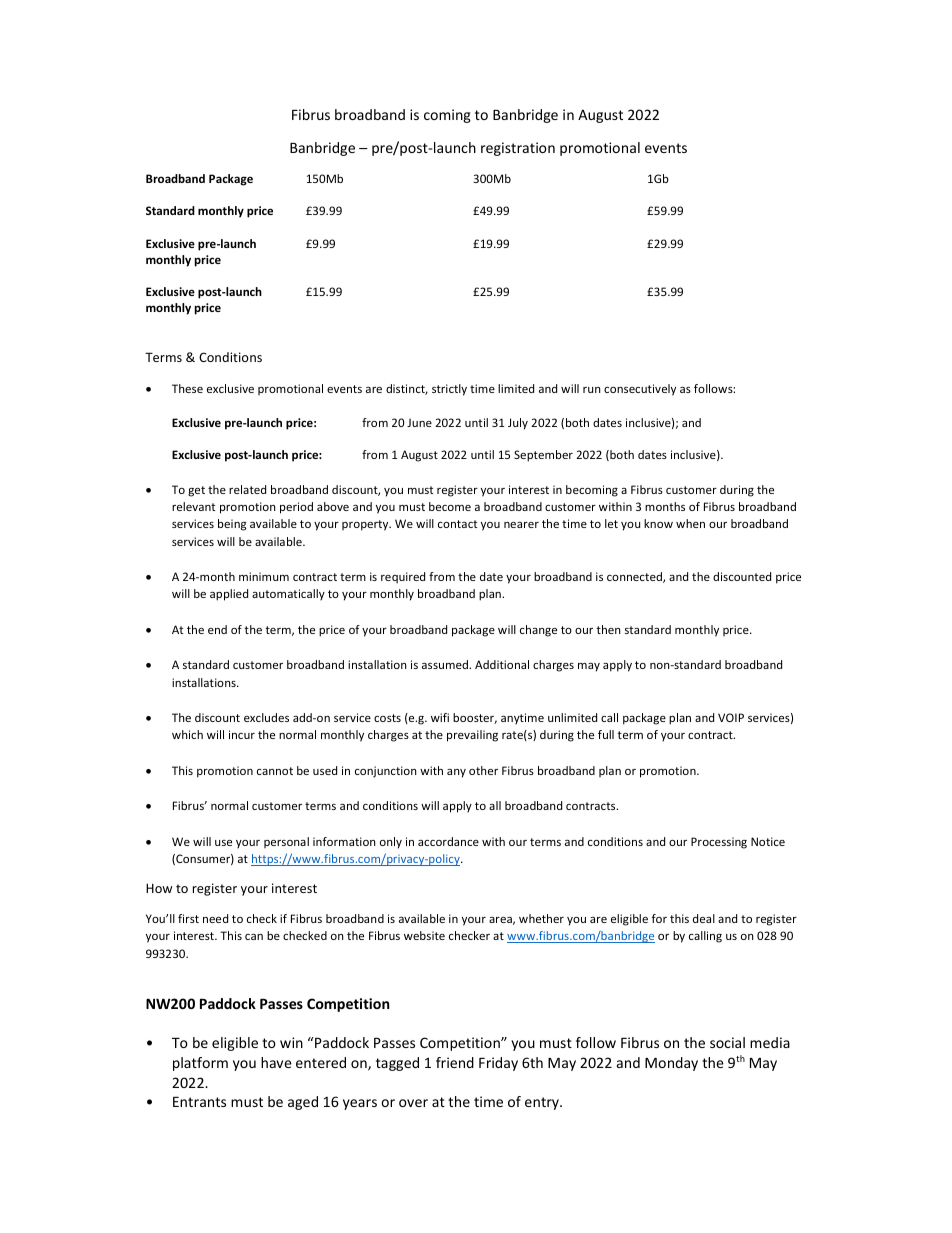 This document has width=952, height=1233. Describe the element at coordinates (518, 149) in the document. I see `registration` at that location.
